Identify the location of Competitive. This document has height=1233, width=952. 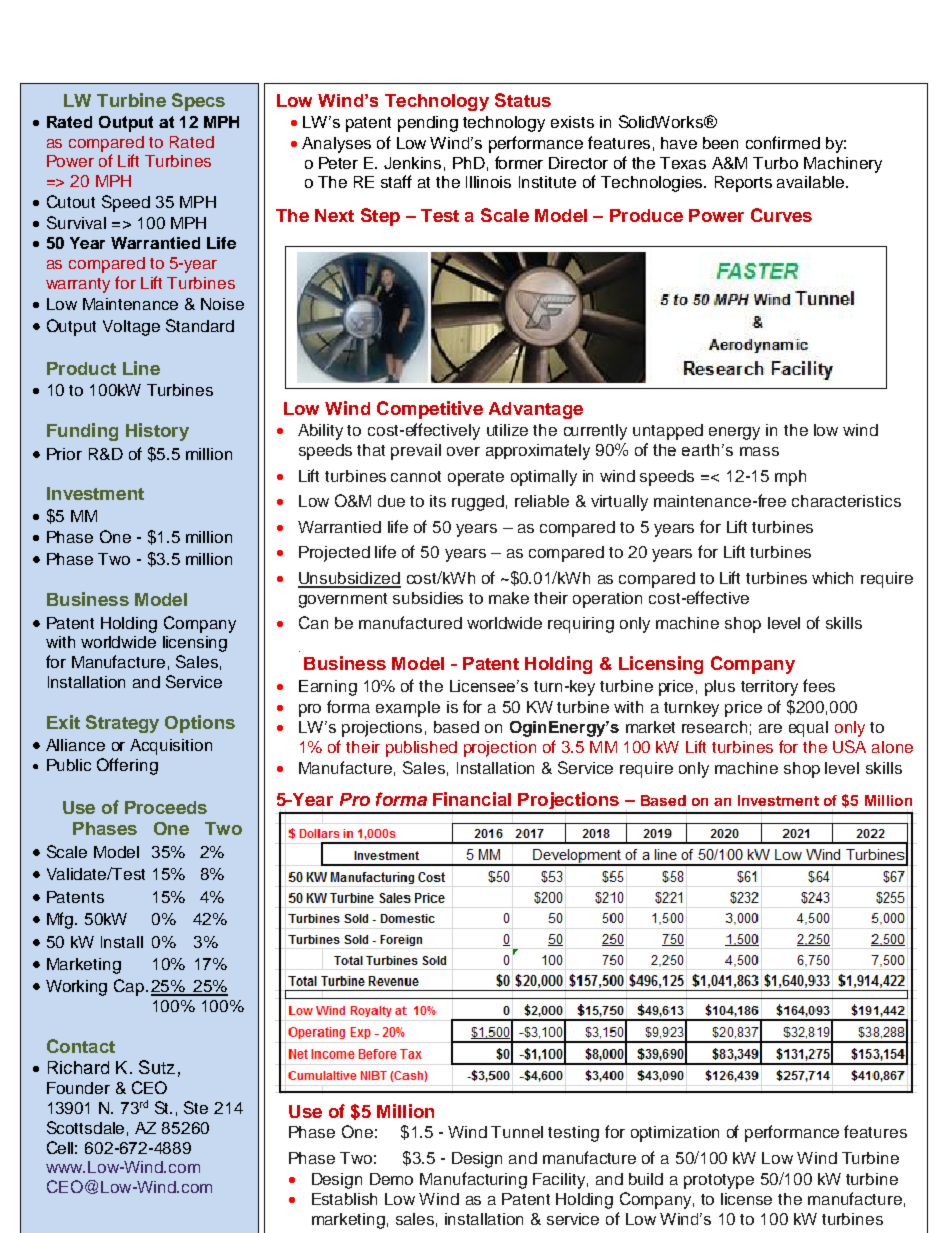
(430, 410).
